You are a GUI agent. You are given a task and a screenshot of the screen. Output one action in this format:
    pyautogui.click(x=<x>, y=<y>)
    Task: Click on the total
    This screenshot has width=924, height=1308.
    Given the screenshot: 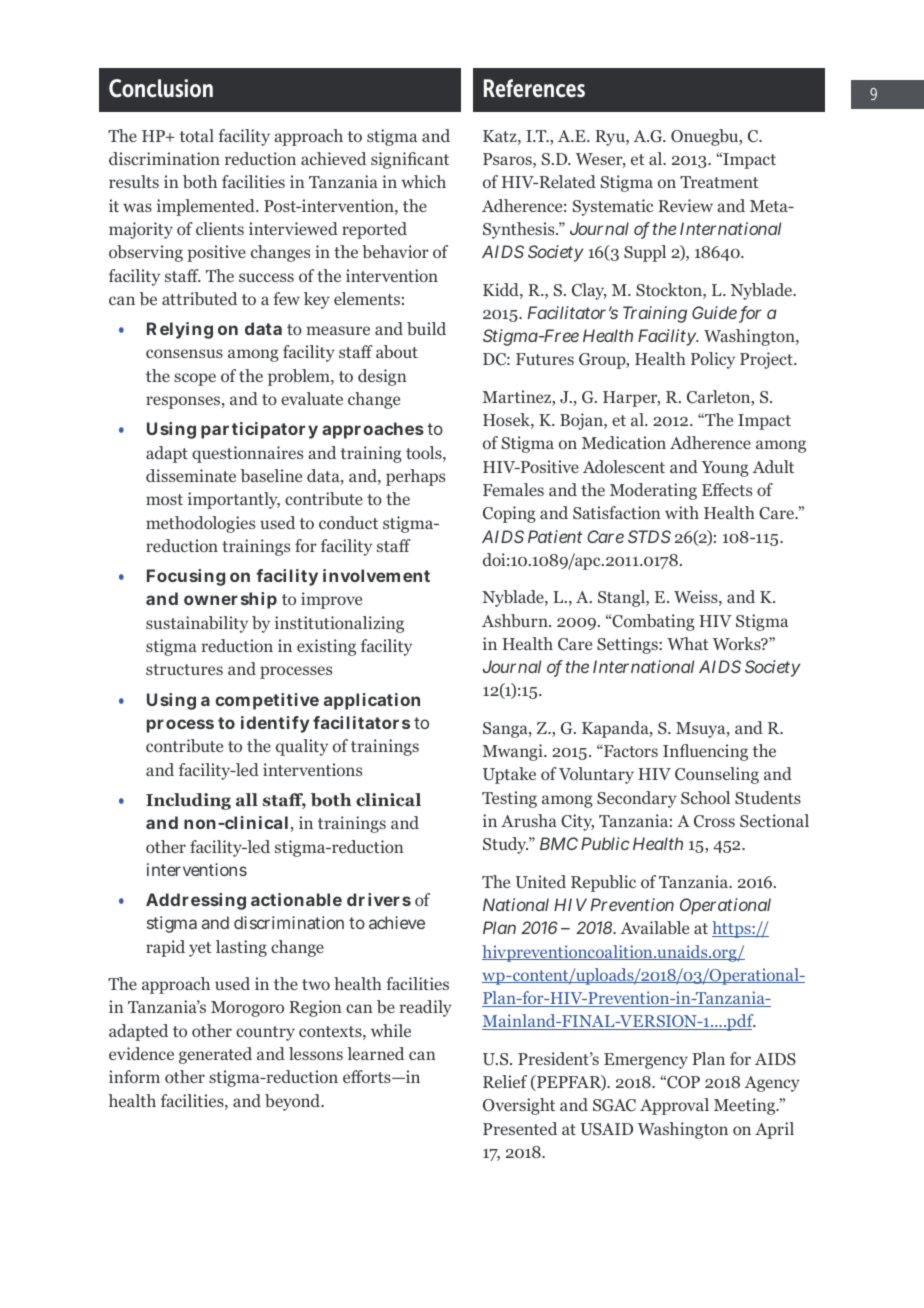 What is the action you would take?
    pyautogui.click(x=196, y=135)
